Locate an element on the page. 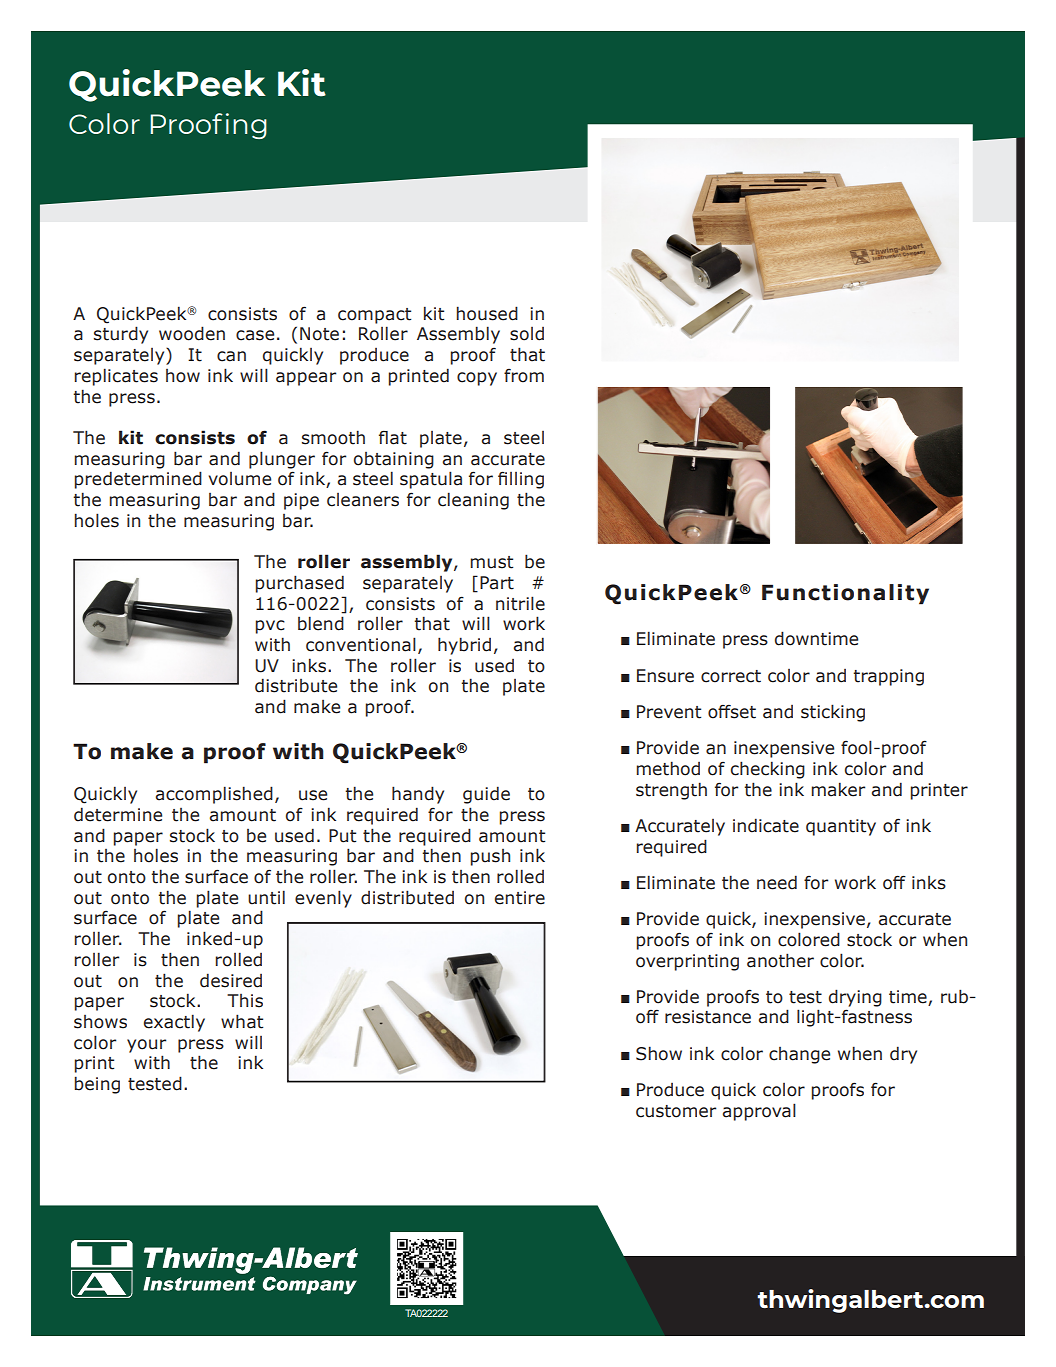 Image resolution: width=1056 pixels, height=1367 pixels. approval is located at coordinates (759, 1112).
